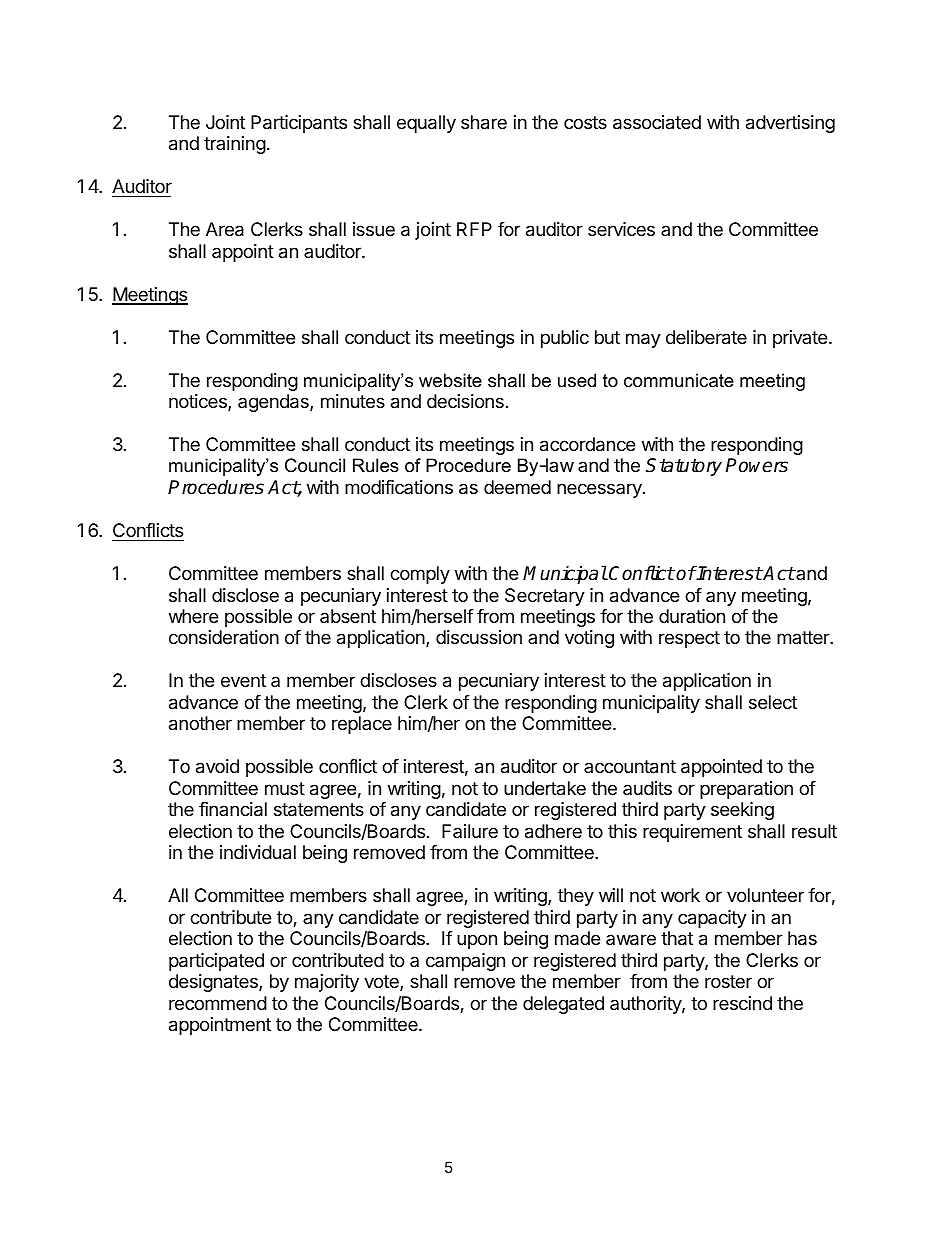 This document has width=952, height=1233. I want to click on share, so click(484, 122).
